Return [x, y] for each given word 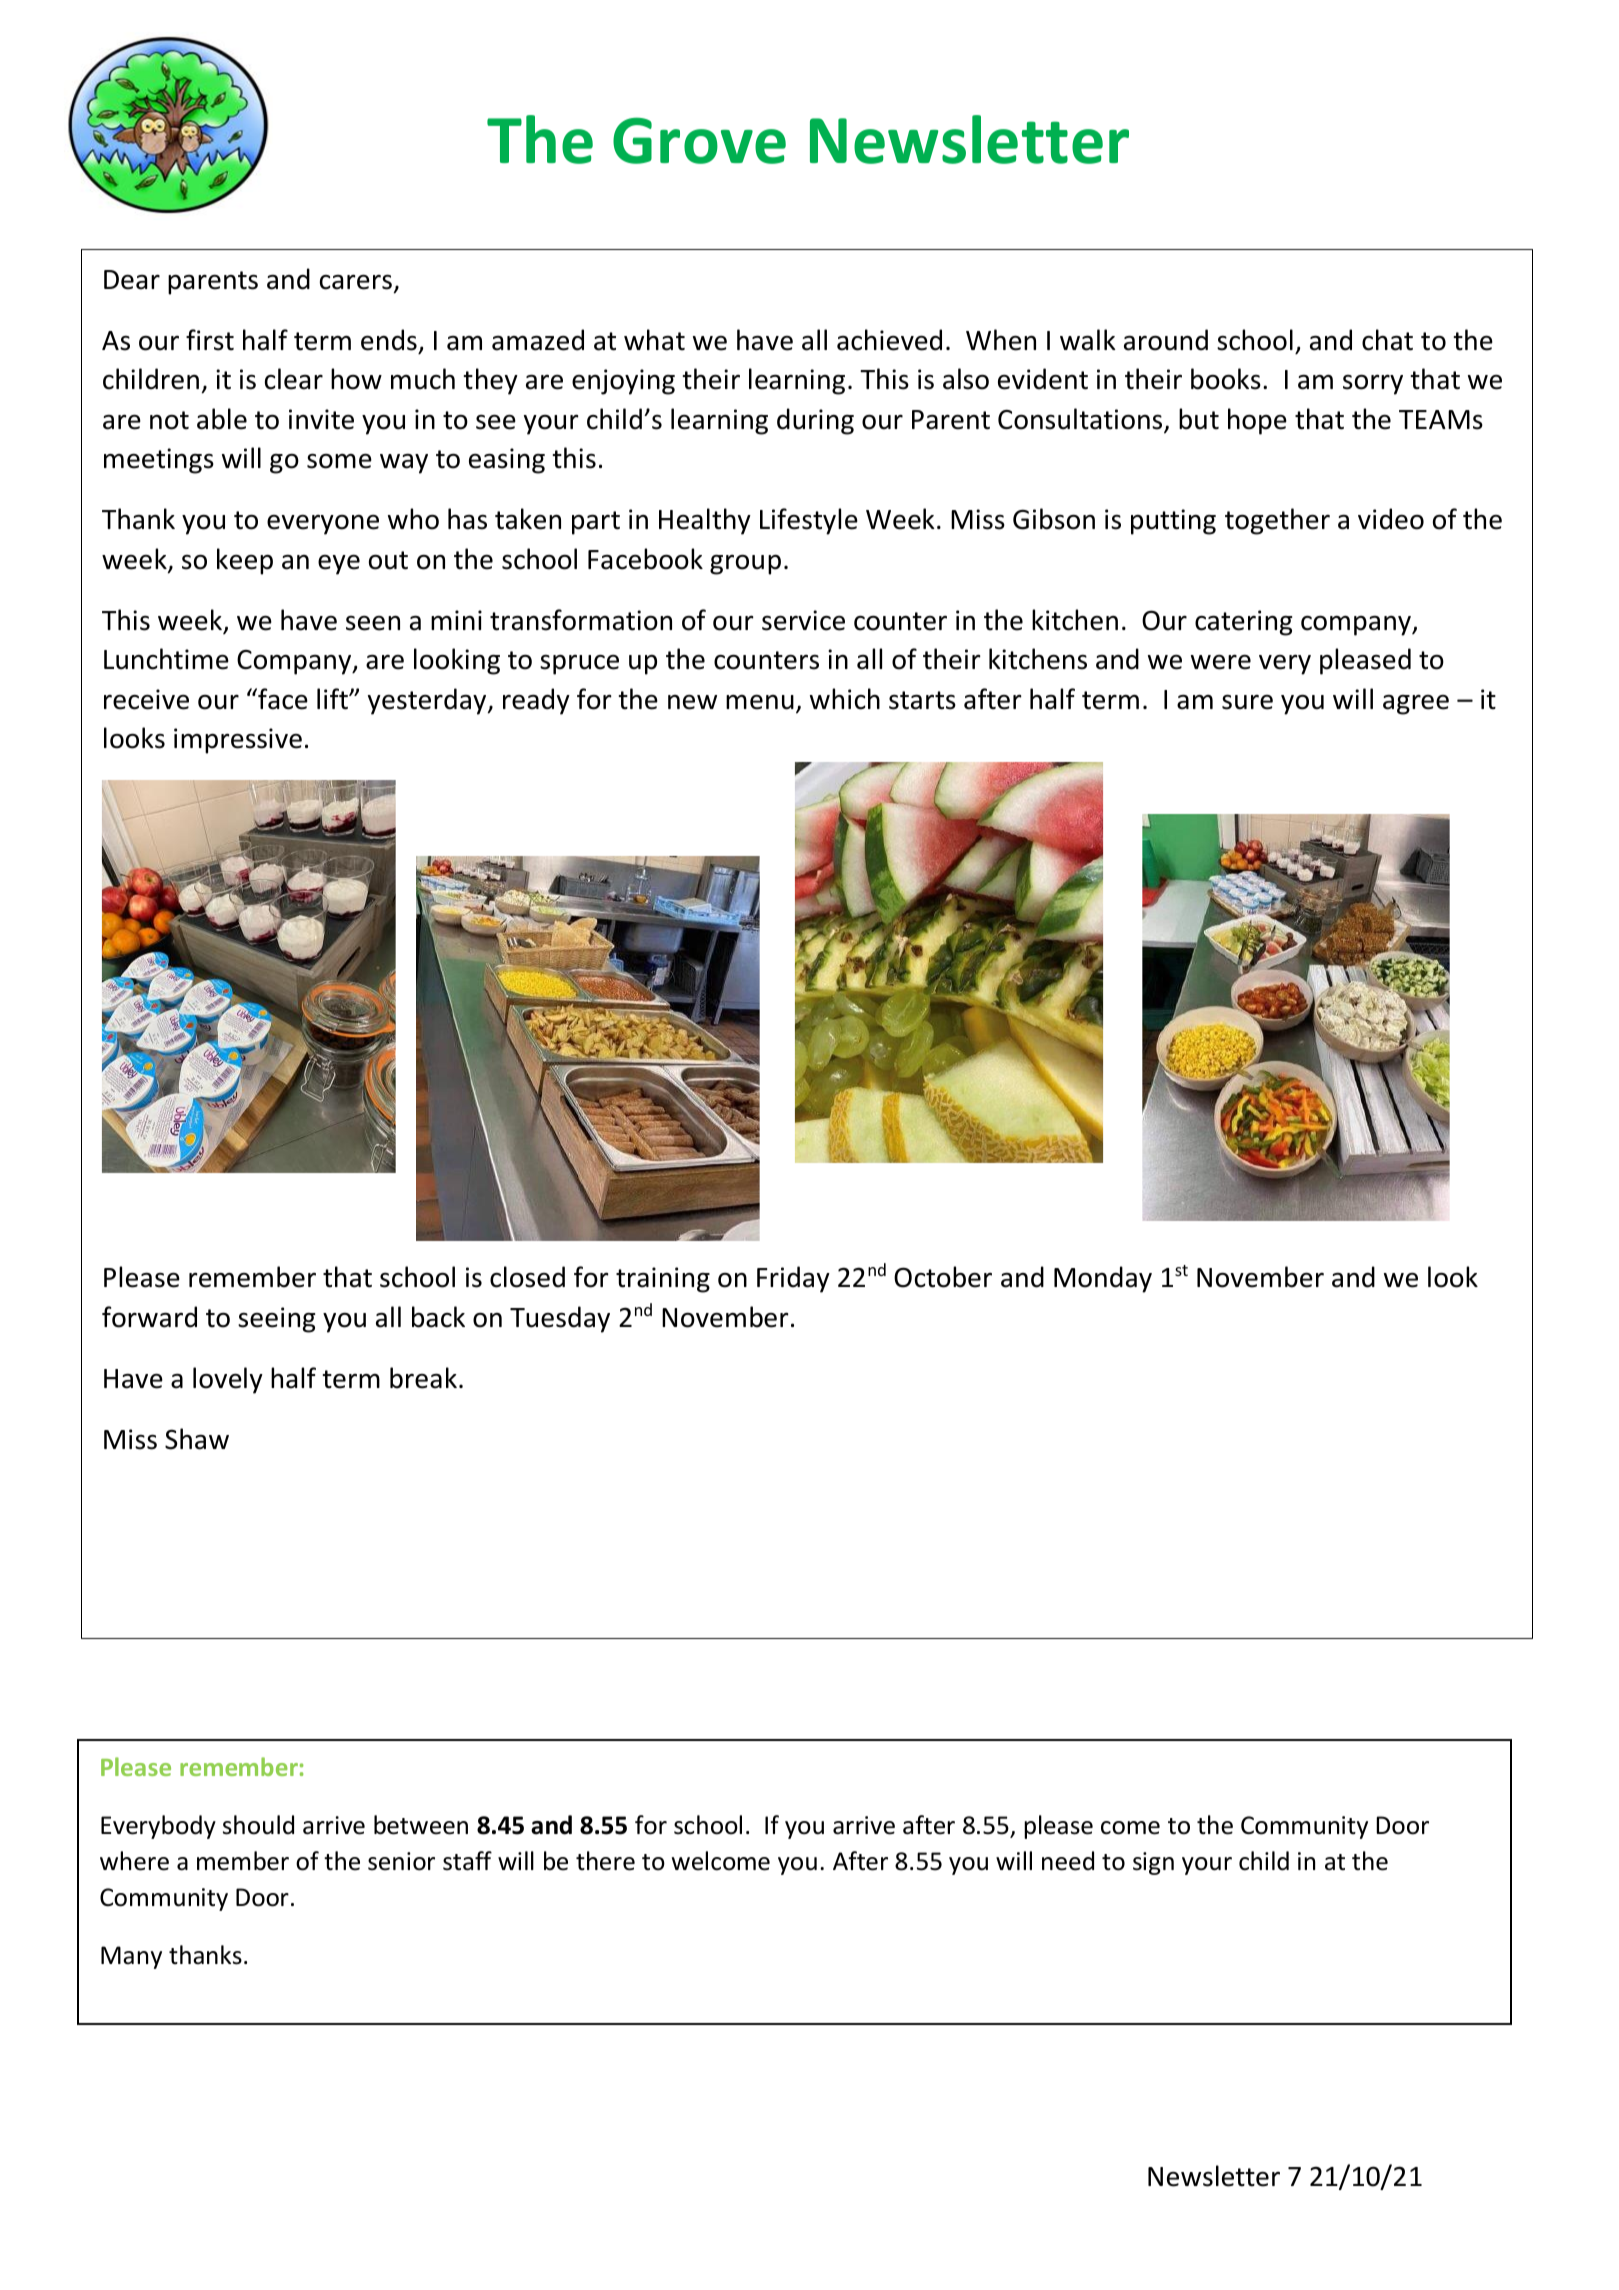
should [258, 1825]
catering [1243, 623]
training [663, 1280]
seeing [276, 1320]
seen [373, 623]
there [605, 1861]
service [803, 620]
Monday [1103, 1279]
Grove [699, 140]
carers [356, 282]
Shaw [197, 1439]
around [1166, 340]
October [943, 1277]
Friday [793, 1279]
